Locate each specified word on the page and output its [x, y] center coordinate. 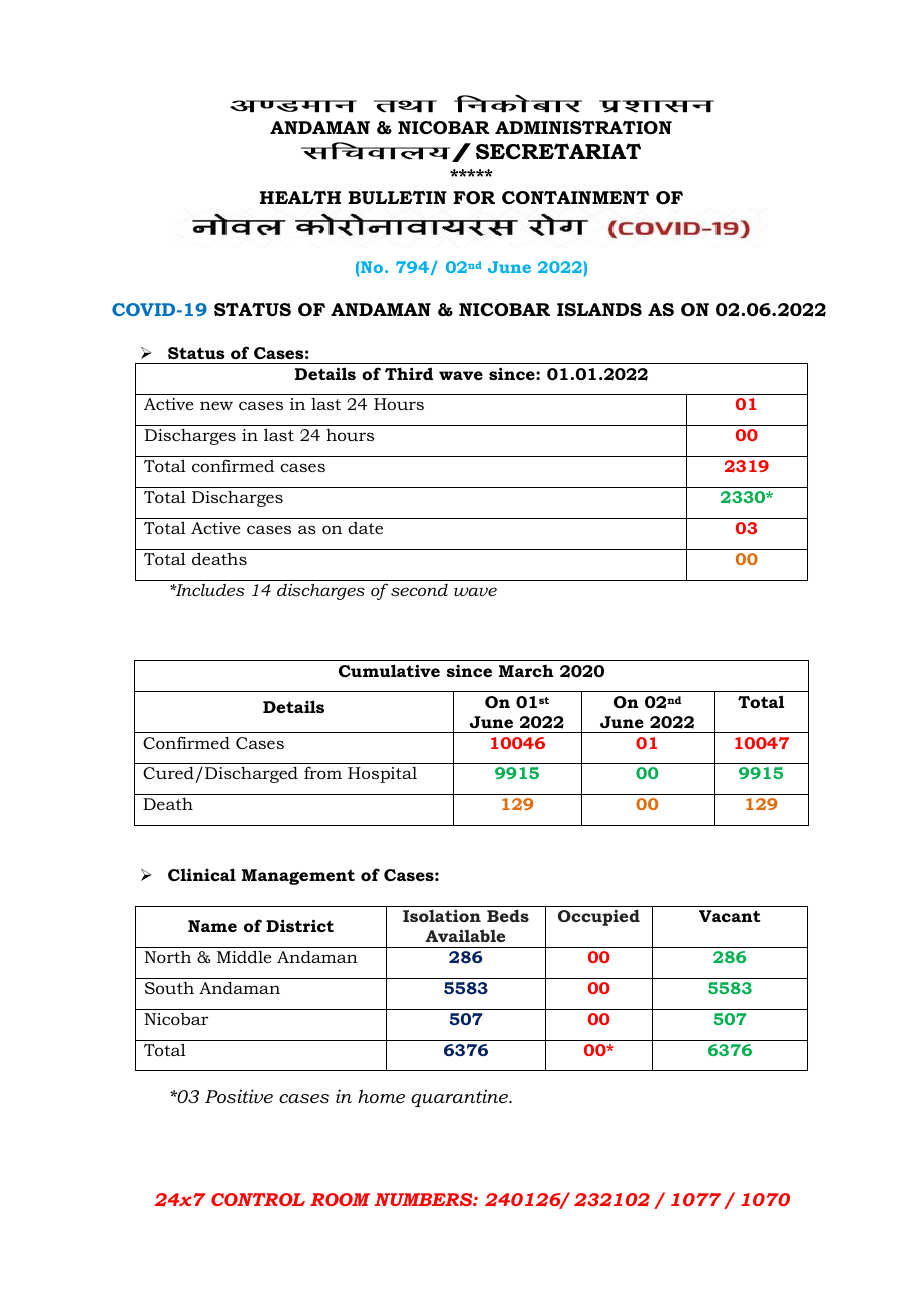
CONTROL [258, 1199]
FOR [474, 197]
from [323, 772]
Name [212, 926]
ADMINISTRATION [583, 128]
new [216, 405]
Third [409, 373]
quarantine [461, 1098]
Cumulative [389, 670]
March [526, 671]
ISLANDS [599, 310]
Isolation [442, 915]
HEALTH [300, 197]
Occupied [599, 917]
